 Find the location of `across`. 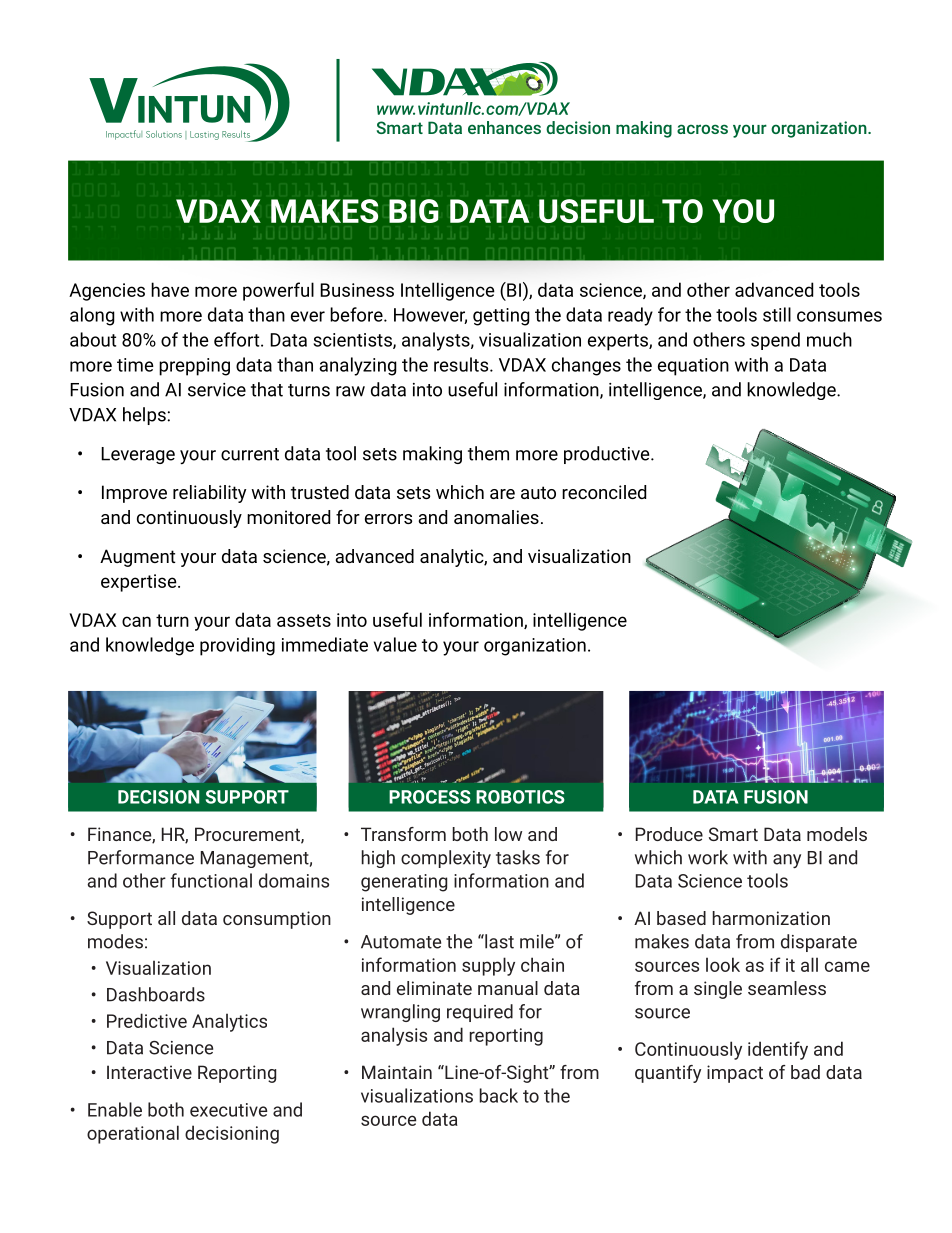

across is located at coordinates (702, 129).
